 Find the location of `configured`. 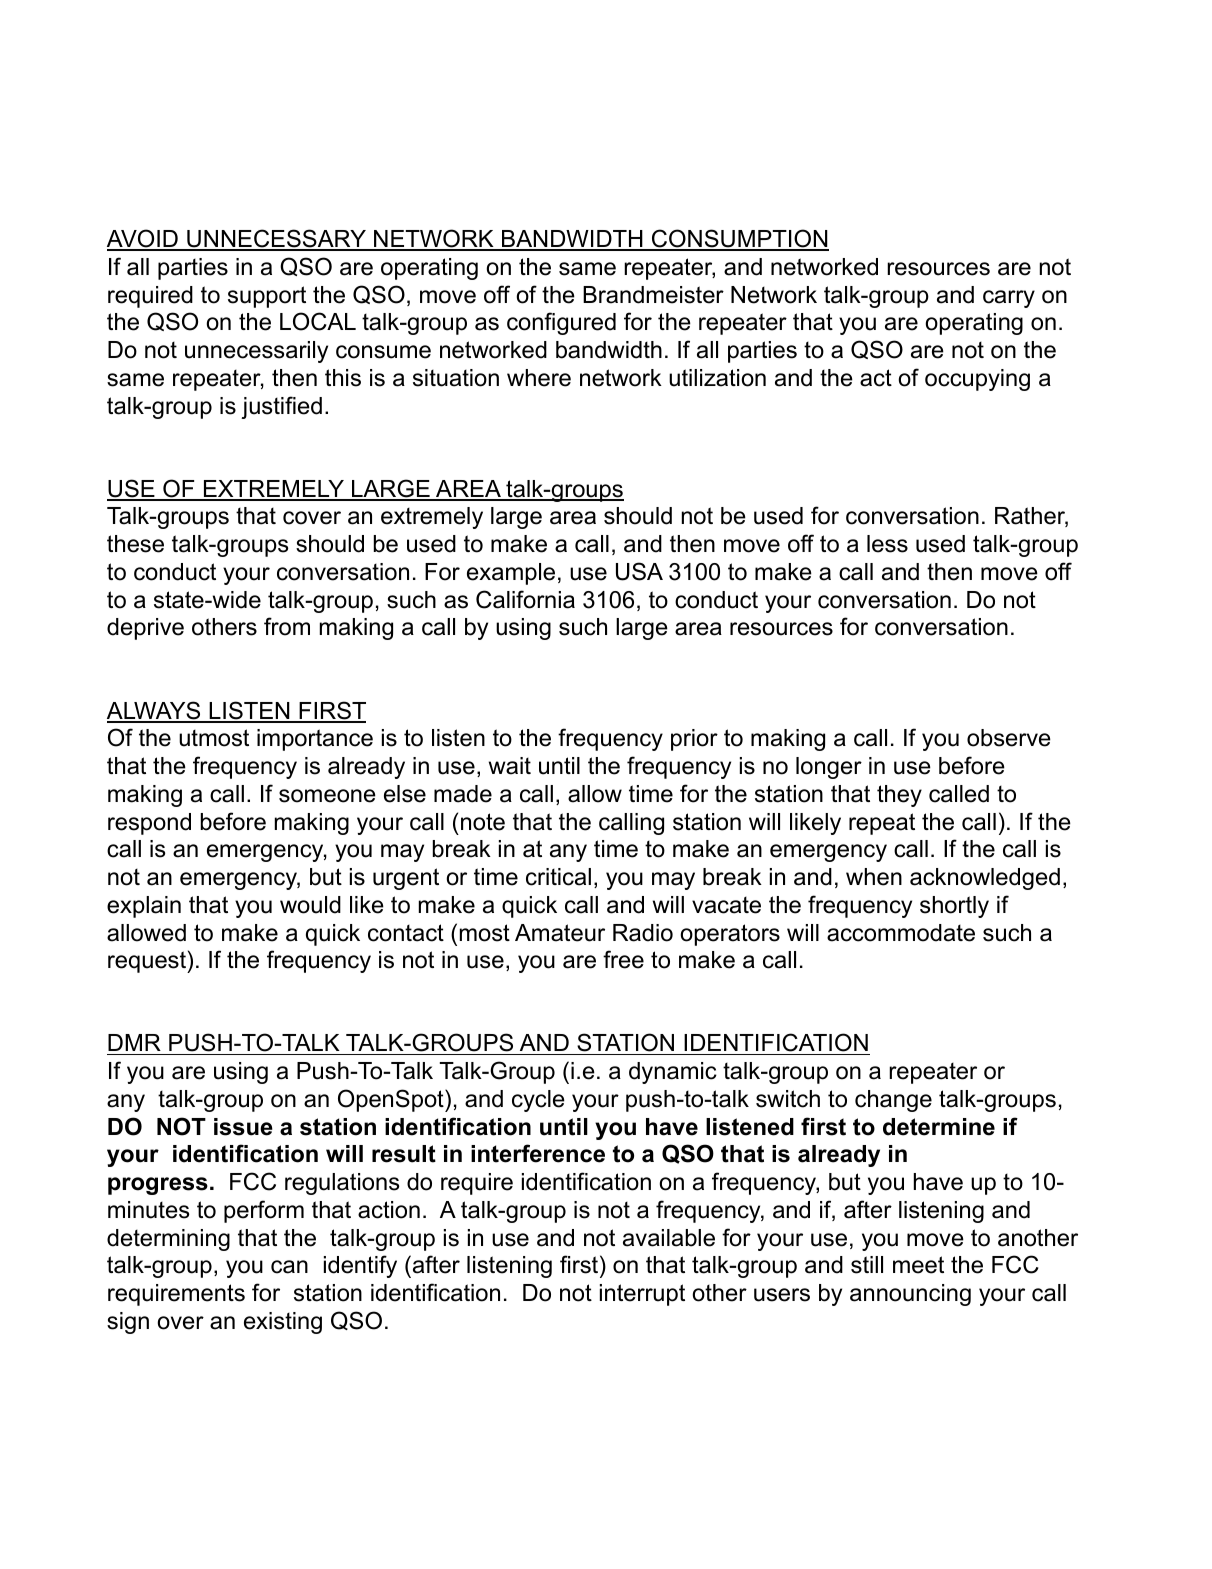

configured is located at coordinates (561, 323).
